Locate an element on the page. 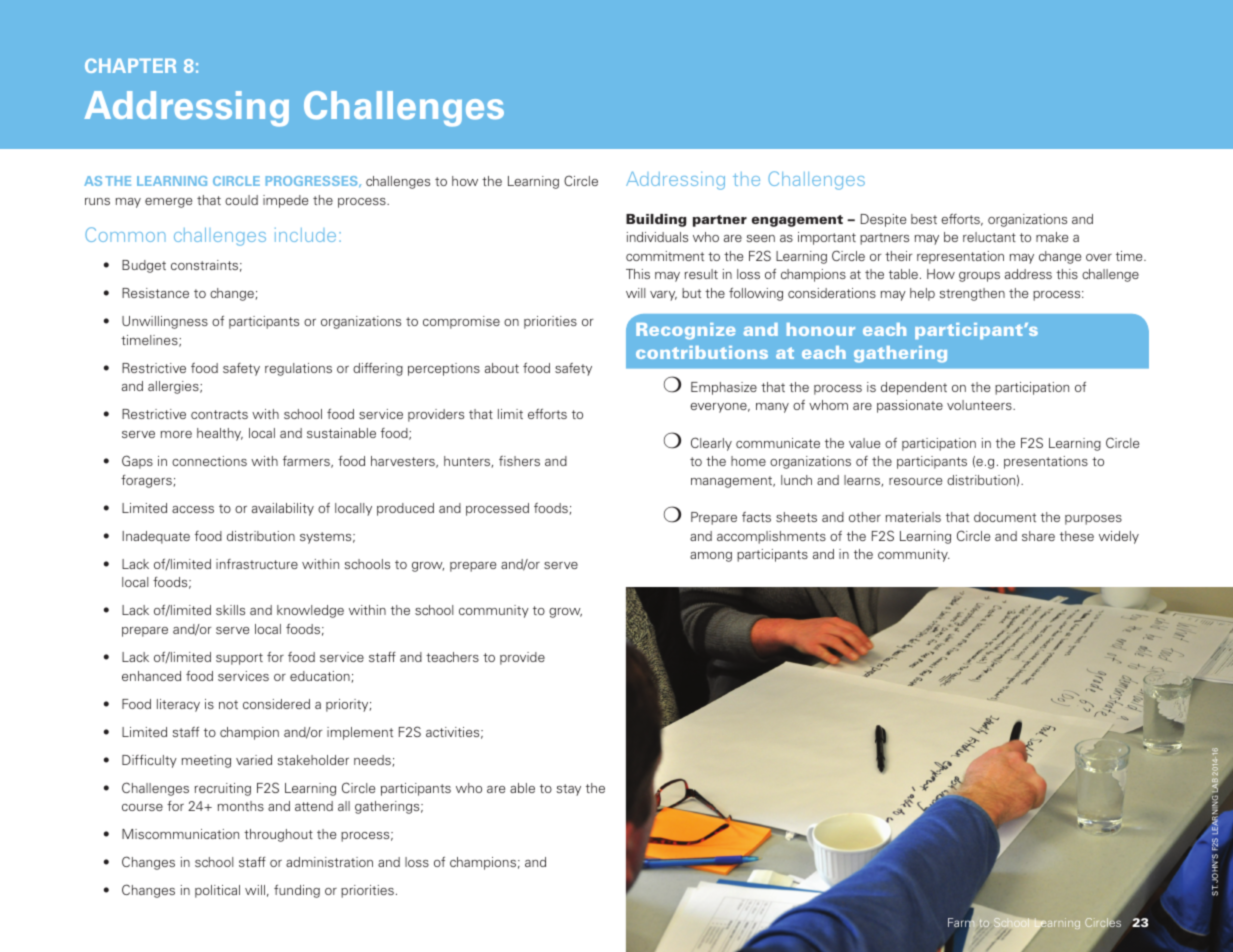  CHAPTER is located at coordinates (130, 65).
